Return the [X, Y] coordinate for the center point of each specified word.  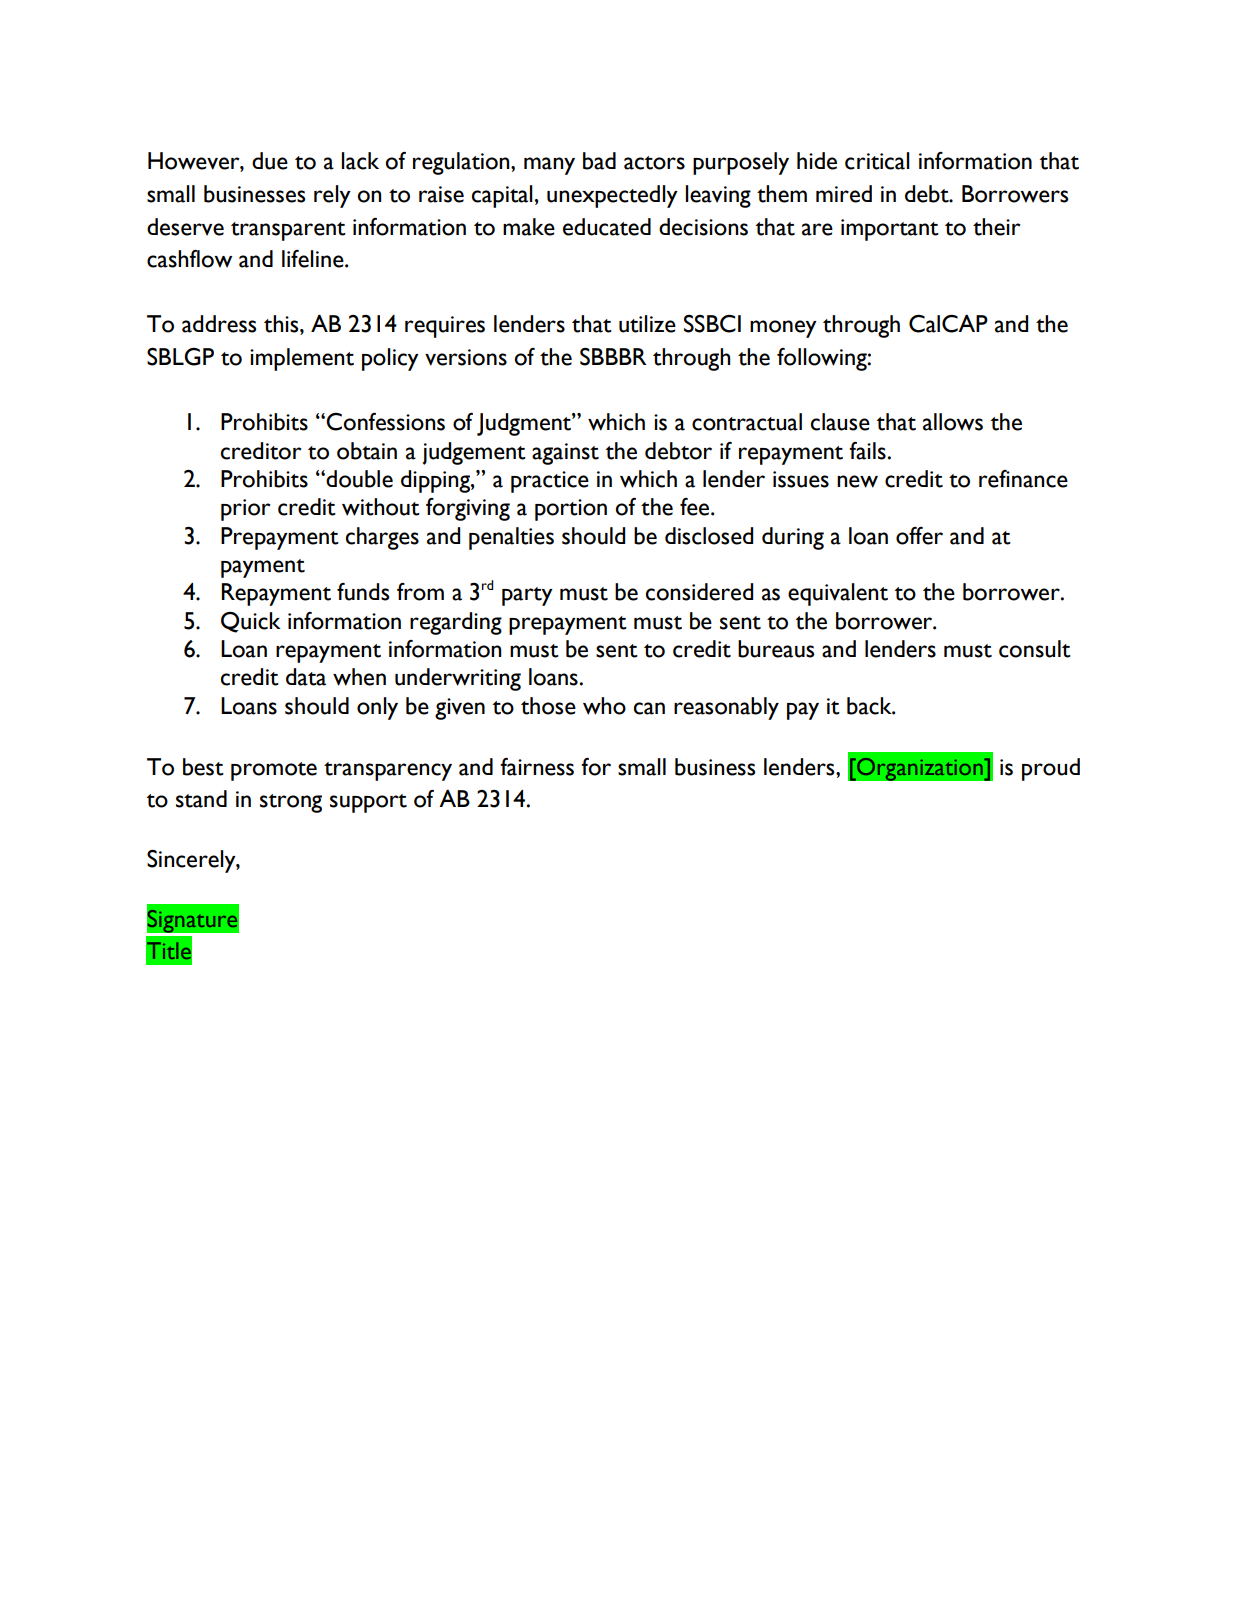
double [359, 479]
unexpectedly [612, 196]
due [270, 161]
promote [274, 771]
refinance [1023, 479]
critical [877, 161]
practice [550, 482]
